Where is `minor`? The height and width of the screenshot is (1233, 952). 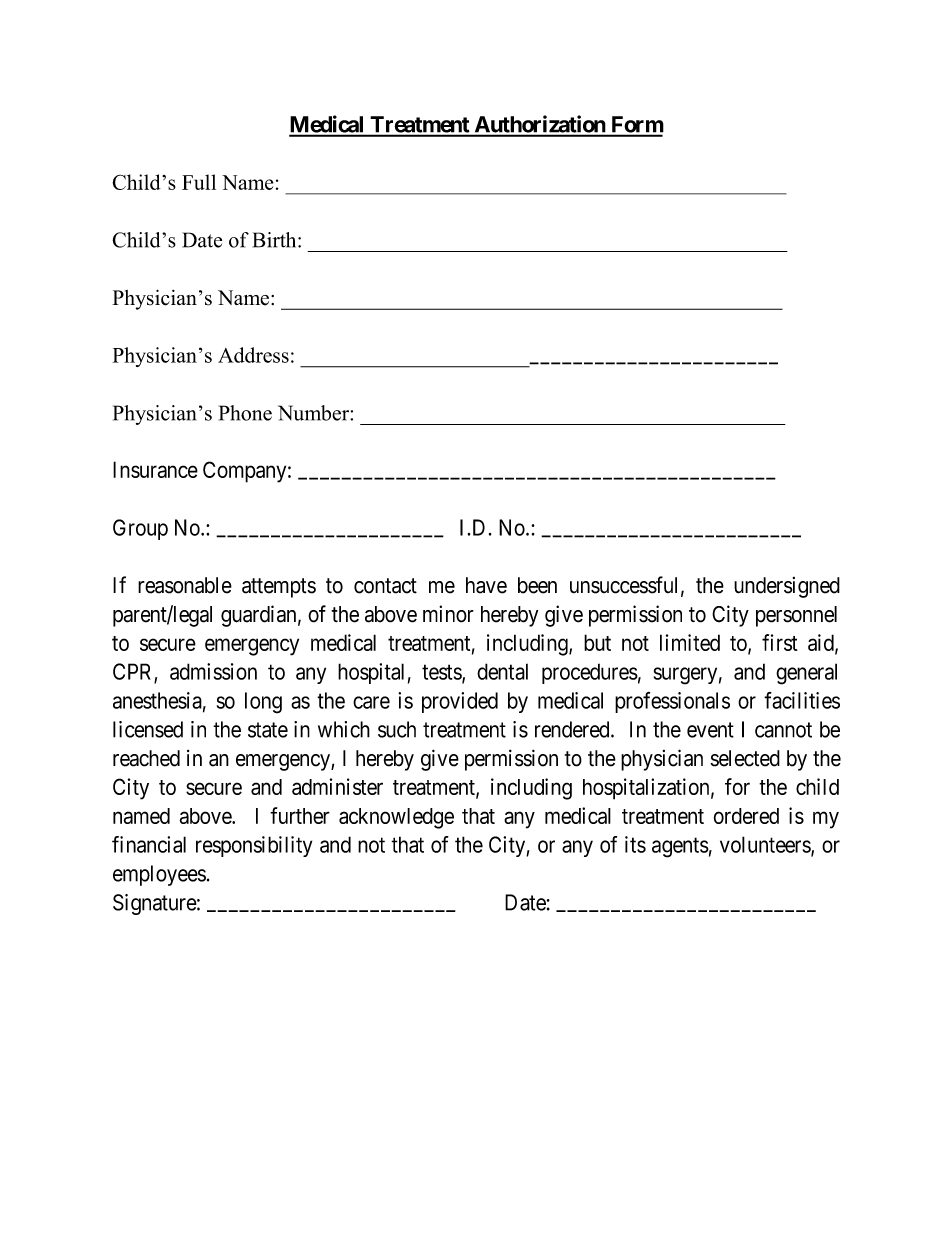 minor is located at coordinates (448, 614).
